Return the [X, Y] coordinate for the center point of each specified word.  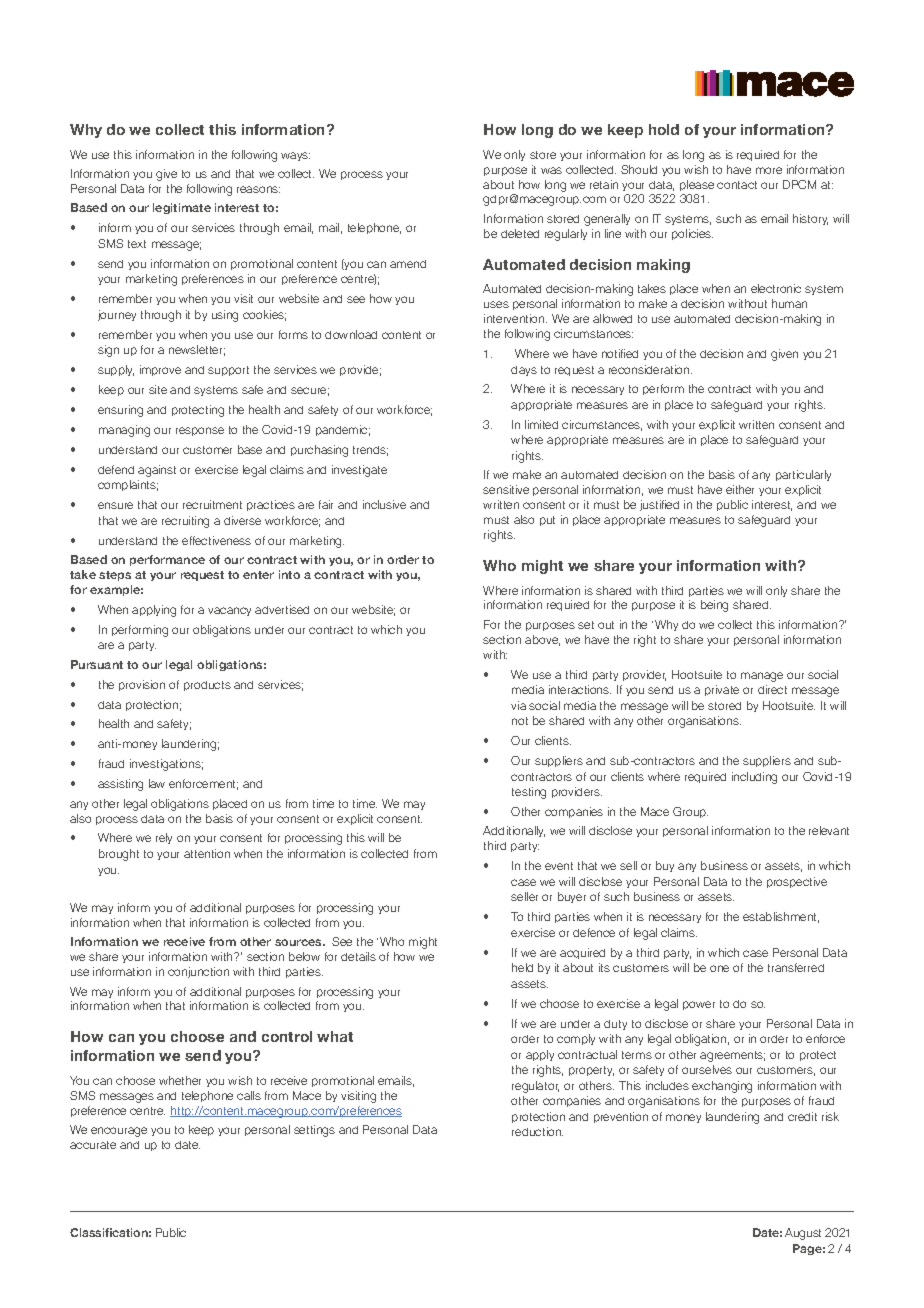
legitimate [182, 208]
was [551, 170]
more [769, 170]
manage [762, 677]
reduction [537, 1131]
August [803, 1234]
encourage [119, 1132]
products [207, 686]
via [518, 705]
